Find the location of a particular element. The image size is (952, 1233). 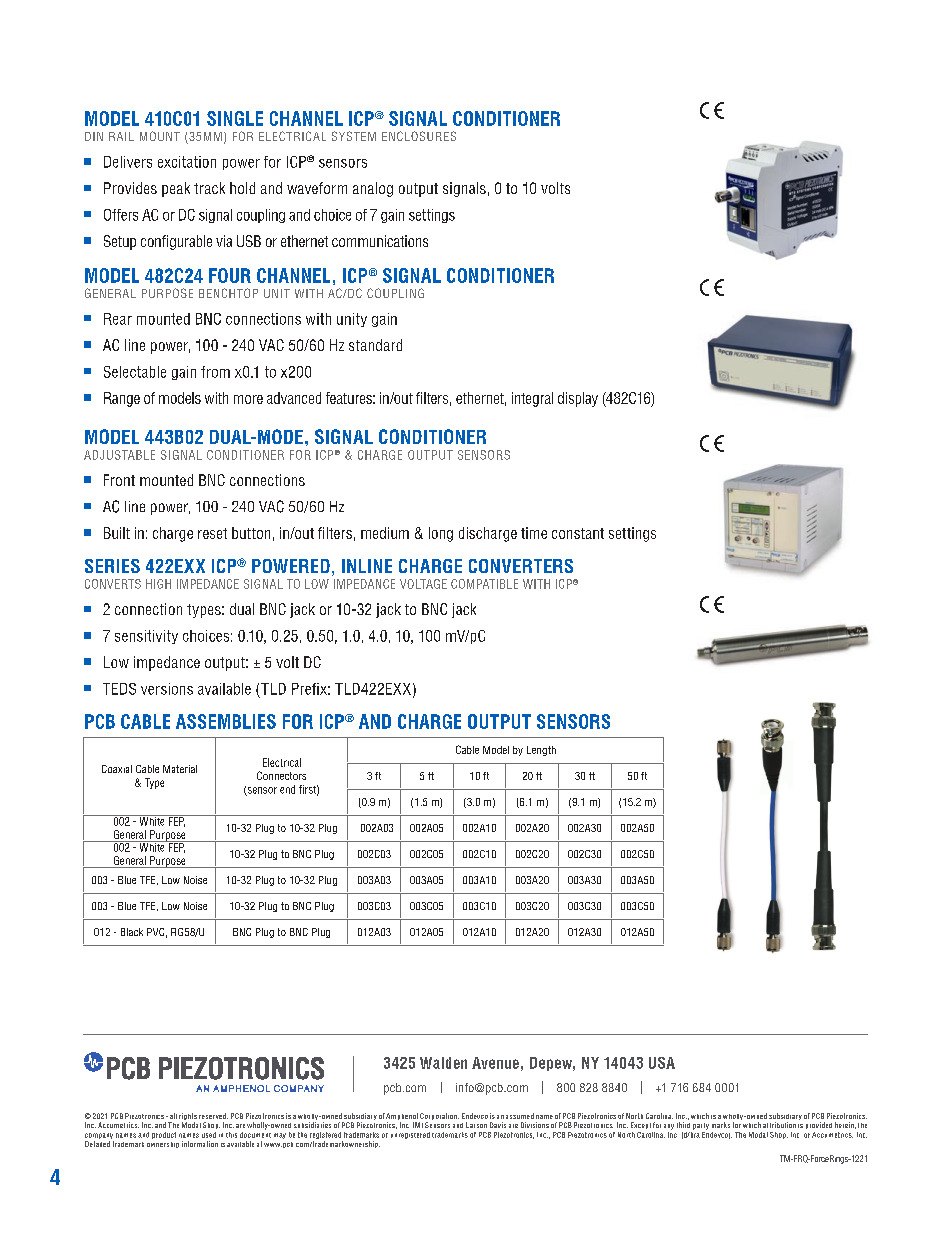

Material is located at coordinates (180, 769).
